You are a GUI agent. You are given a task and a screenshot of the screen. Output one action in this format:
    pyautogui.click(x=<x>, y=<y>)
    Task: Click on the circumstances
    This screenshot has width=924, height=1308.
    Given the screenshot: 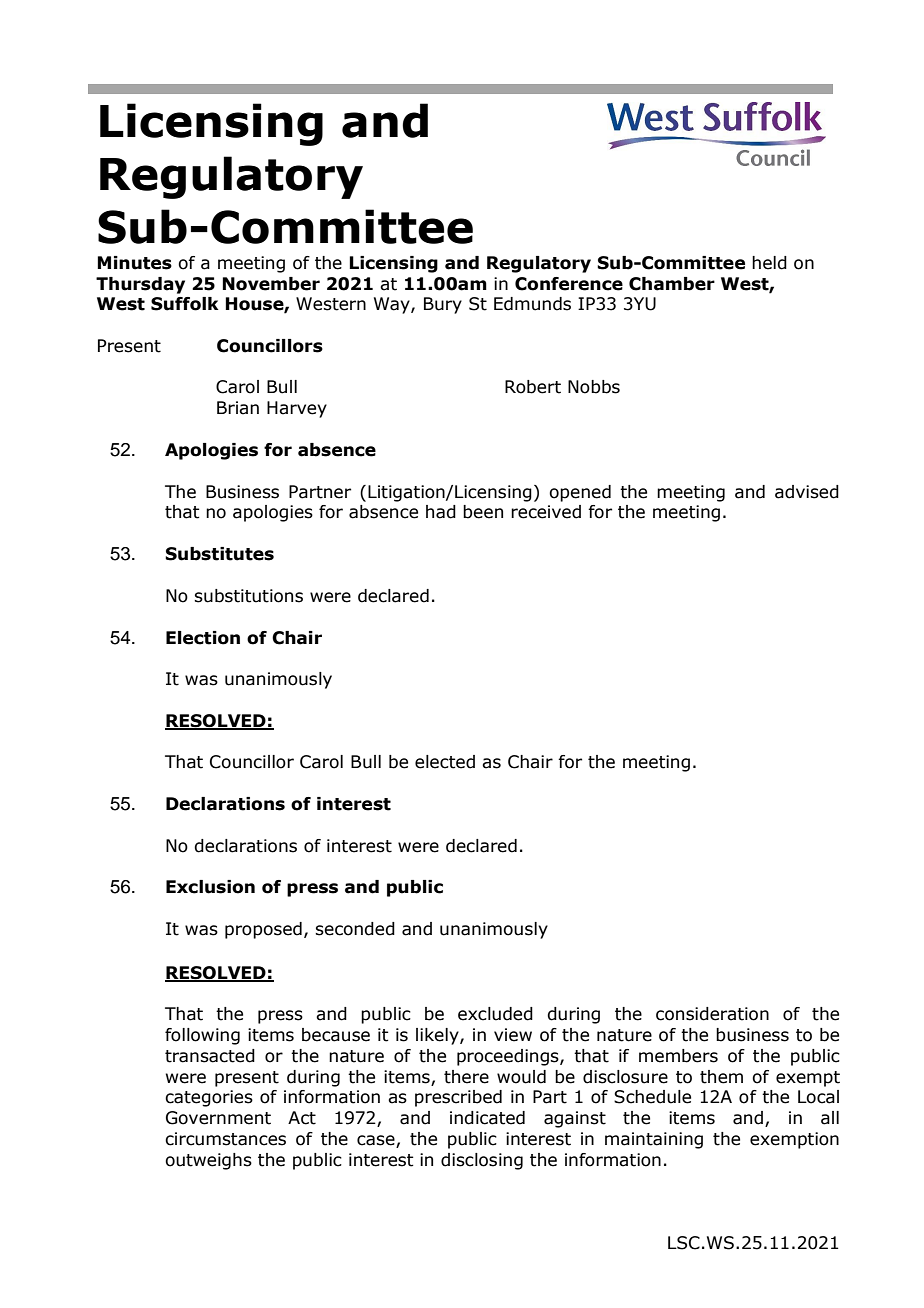 What is the action you would take?
    pyautogui.click(x=225, y=1139)
